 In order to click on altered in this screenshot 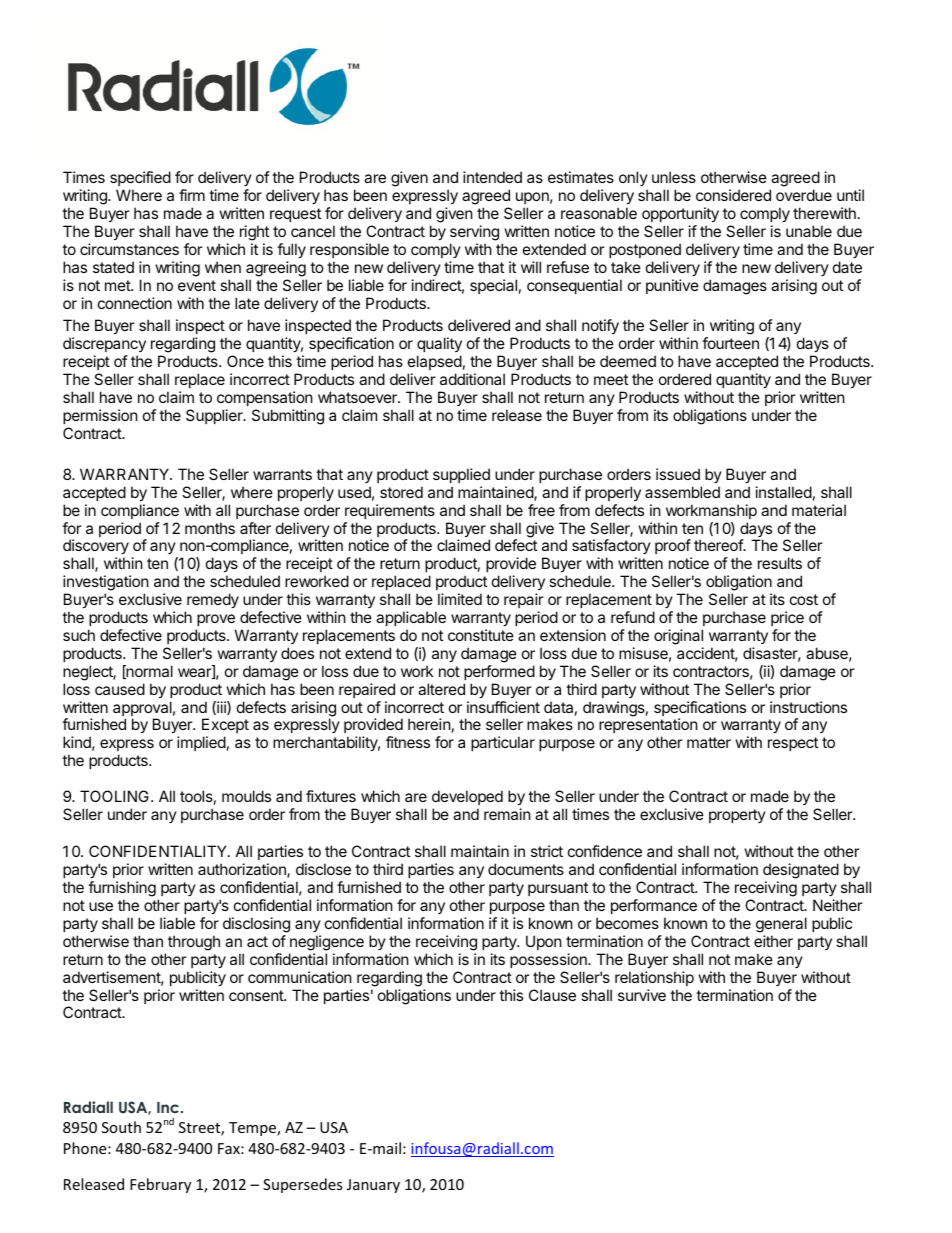, I will do `click(441, 689)`.
